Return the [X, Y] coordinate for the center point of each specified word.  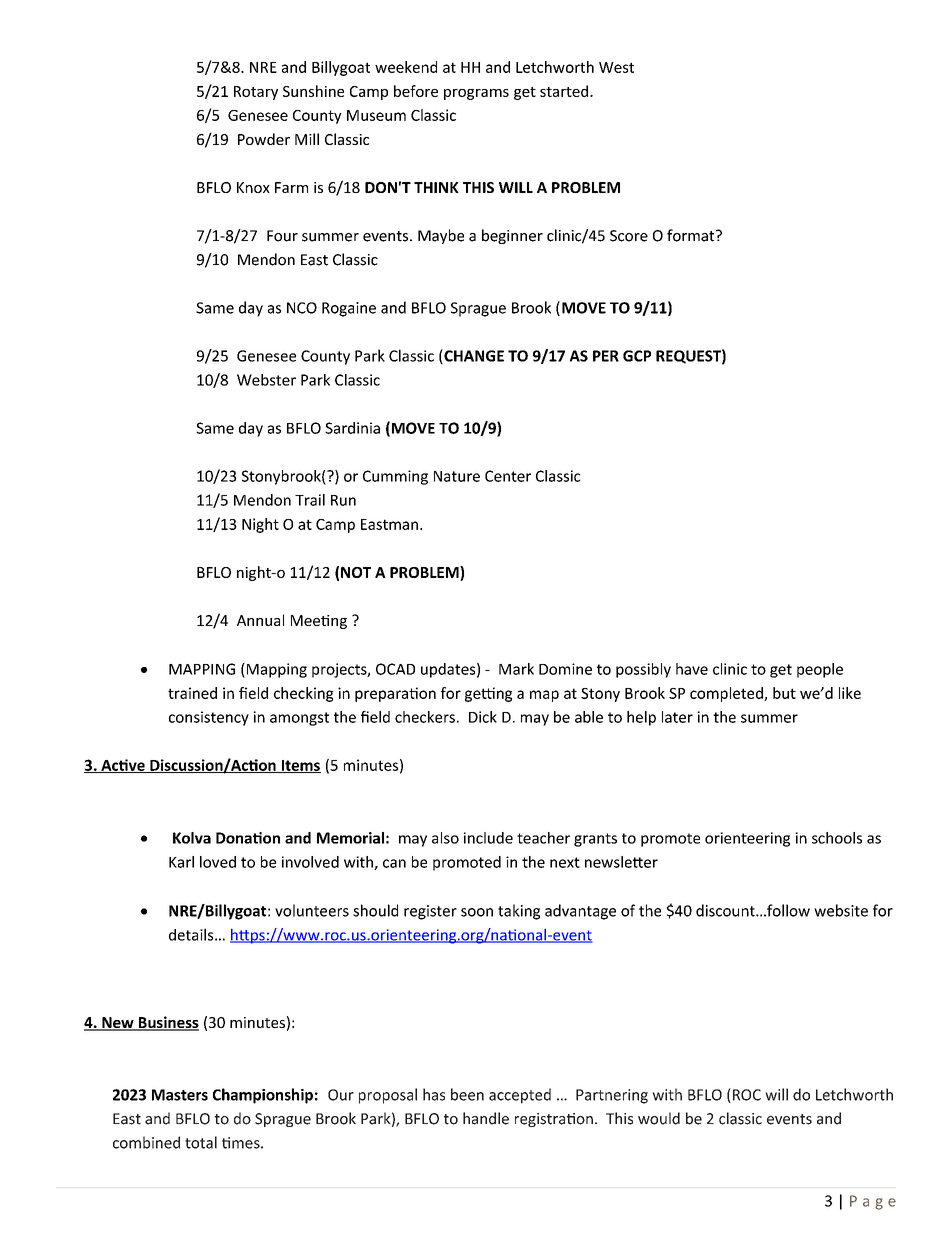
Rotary [256, 93]
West [616, 67]
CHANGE [473, 356]
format [692, 235]
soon [477, 912]
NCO [302, 308]
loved [218, 862]
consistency [209, 718]
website [841, 910]
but [784, 693]
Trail [310, 500]
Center [508, 476]
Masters [180, 1095]
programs [476, 94]
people [820, 670]
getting [488, 694]
